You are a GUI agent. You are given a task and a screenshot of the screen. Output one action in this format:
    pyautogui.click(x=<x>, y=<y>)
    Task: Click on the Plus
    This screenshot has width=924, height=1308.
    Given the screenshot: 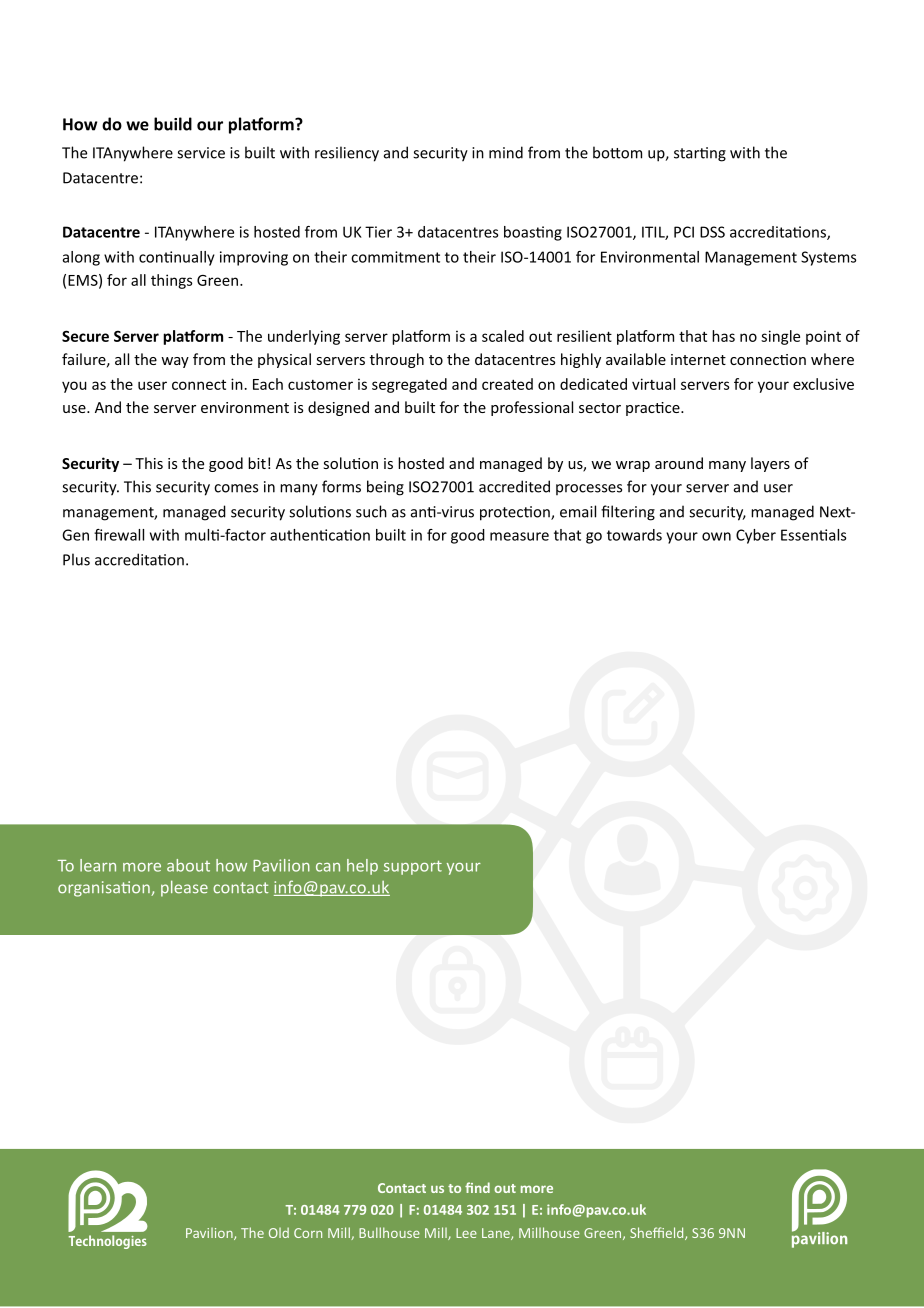 What is the action you would take?
    pyautogui.click(x=76, y=559)
